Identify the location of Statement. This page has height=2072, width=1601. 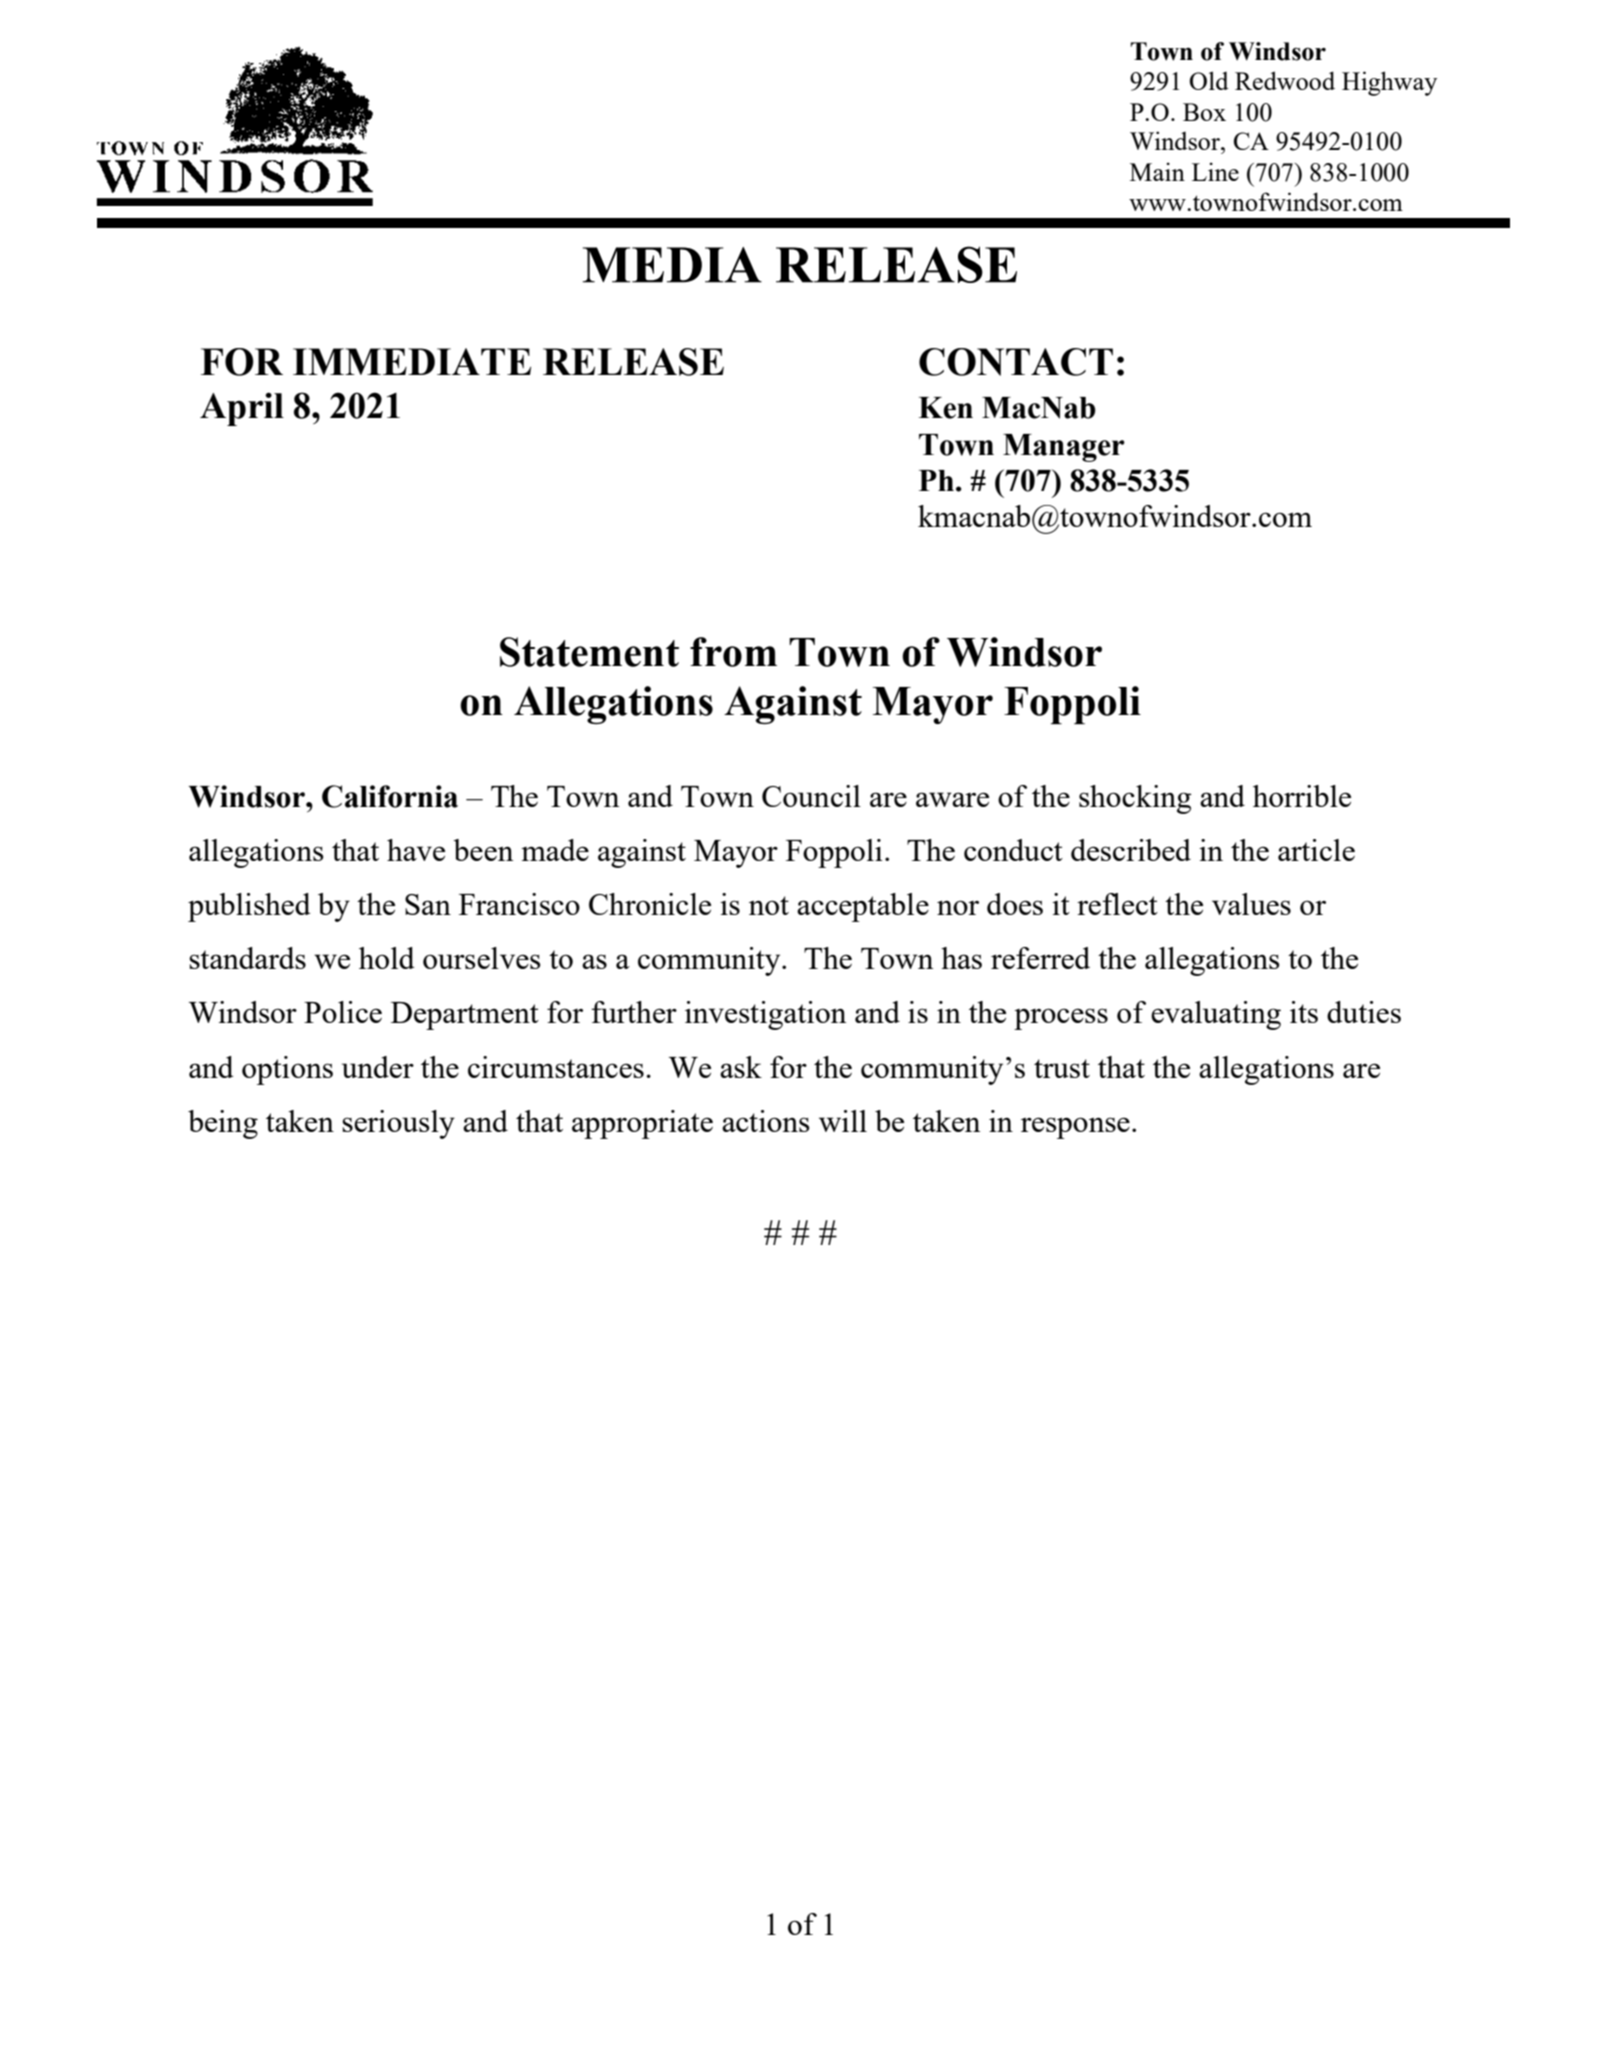
(589, 652).
